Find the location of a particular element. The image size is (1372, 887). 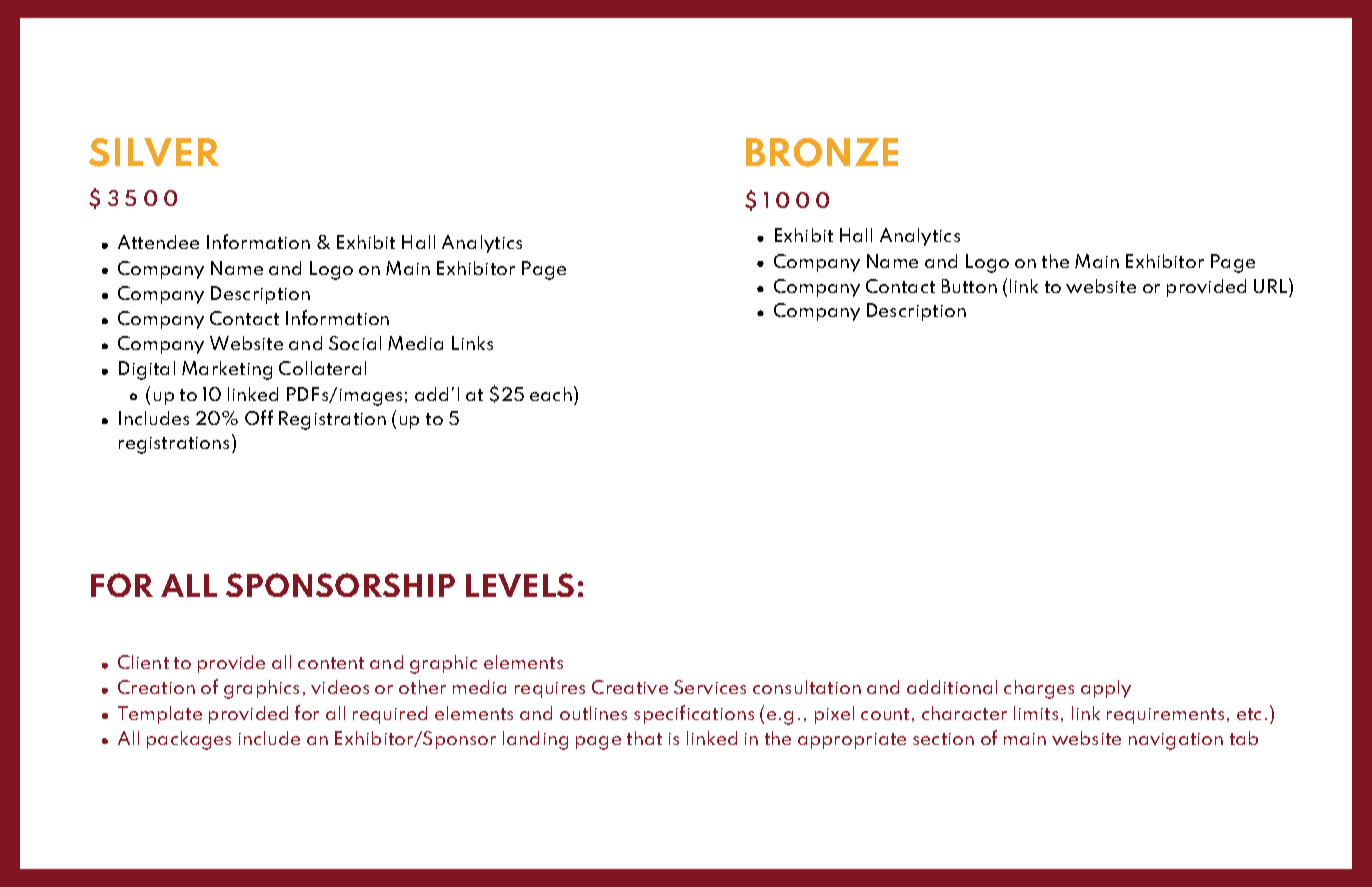

packages is located at coordinates (189, 740).
